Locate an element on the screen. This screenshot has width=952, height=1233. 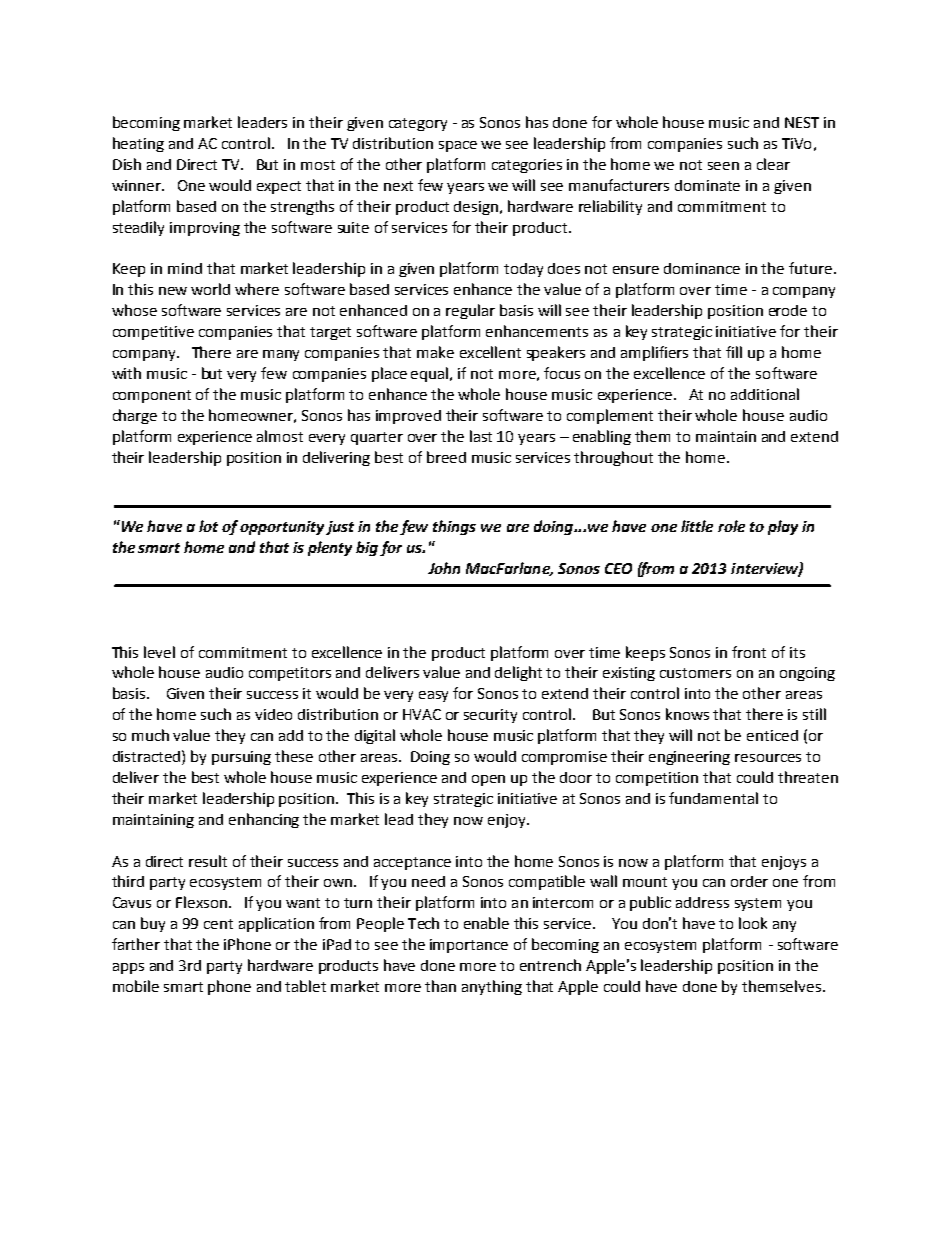
lot is located at coordinates (208, 526).
